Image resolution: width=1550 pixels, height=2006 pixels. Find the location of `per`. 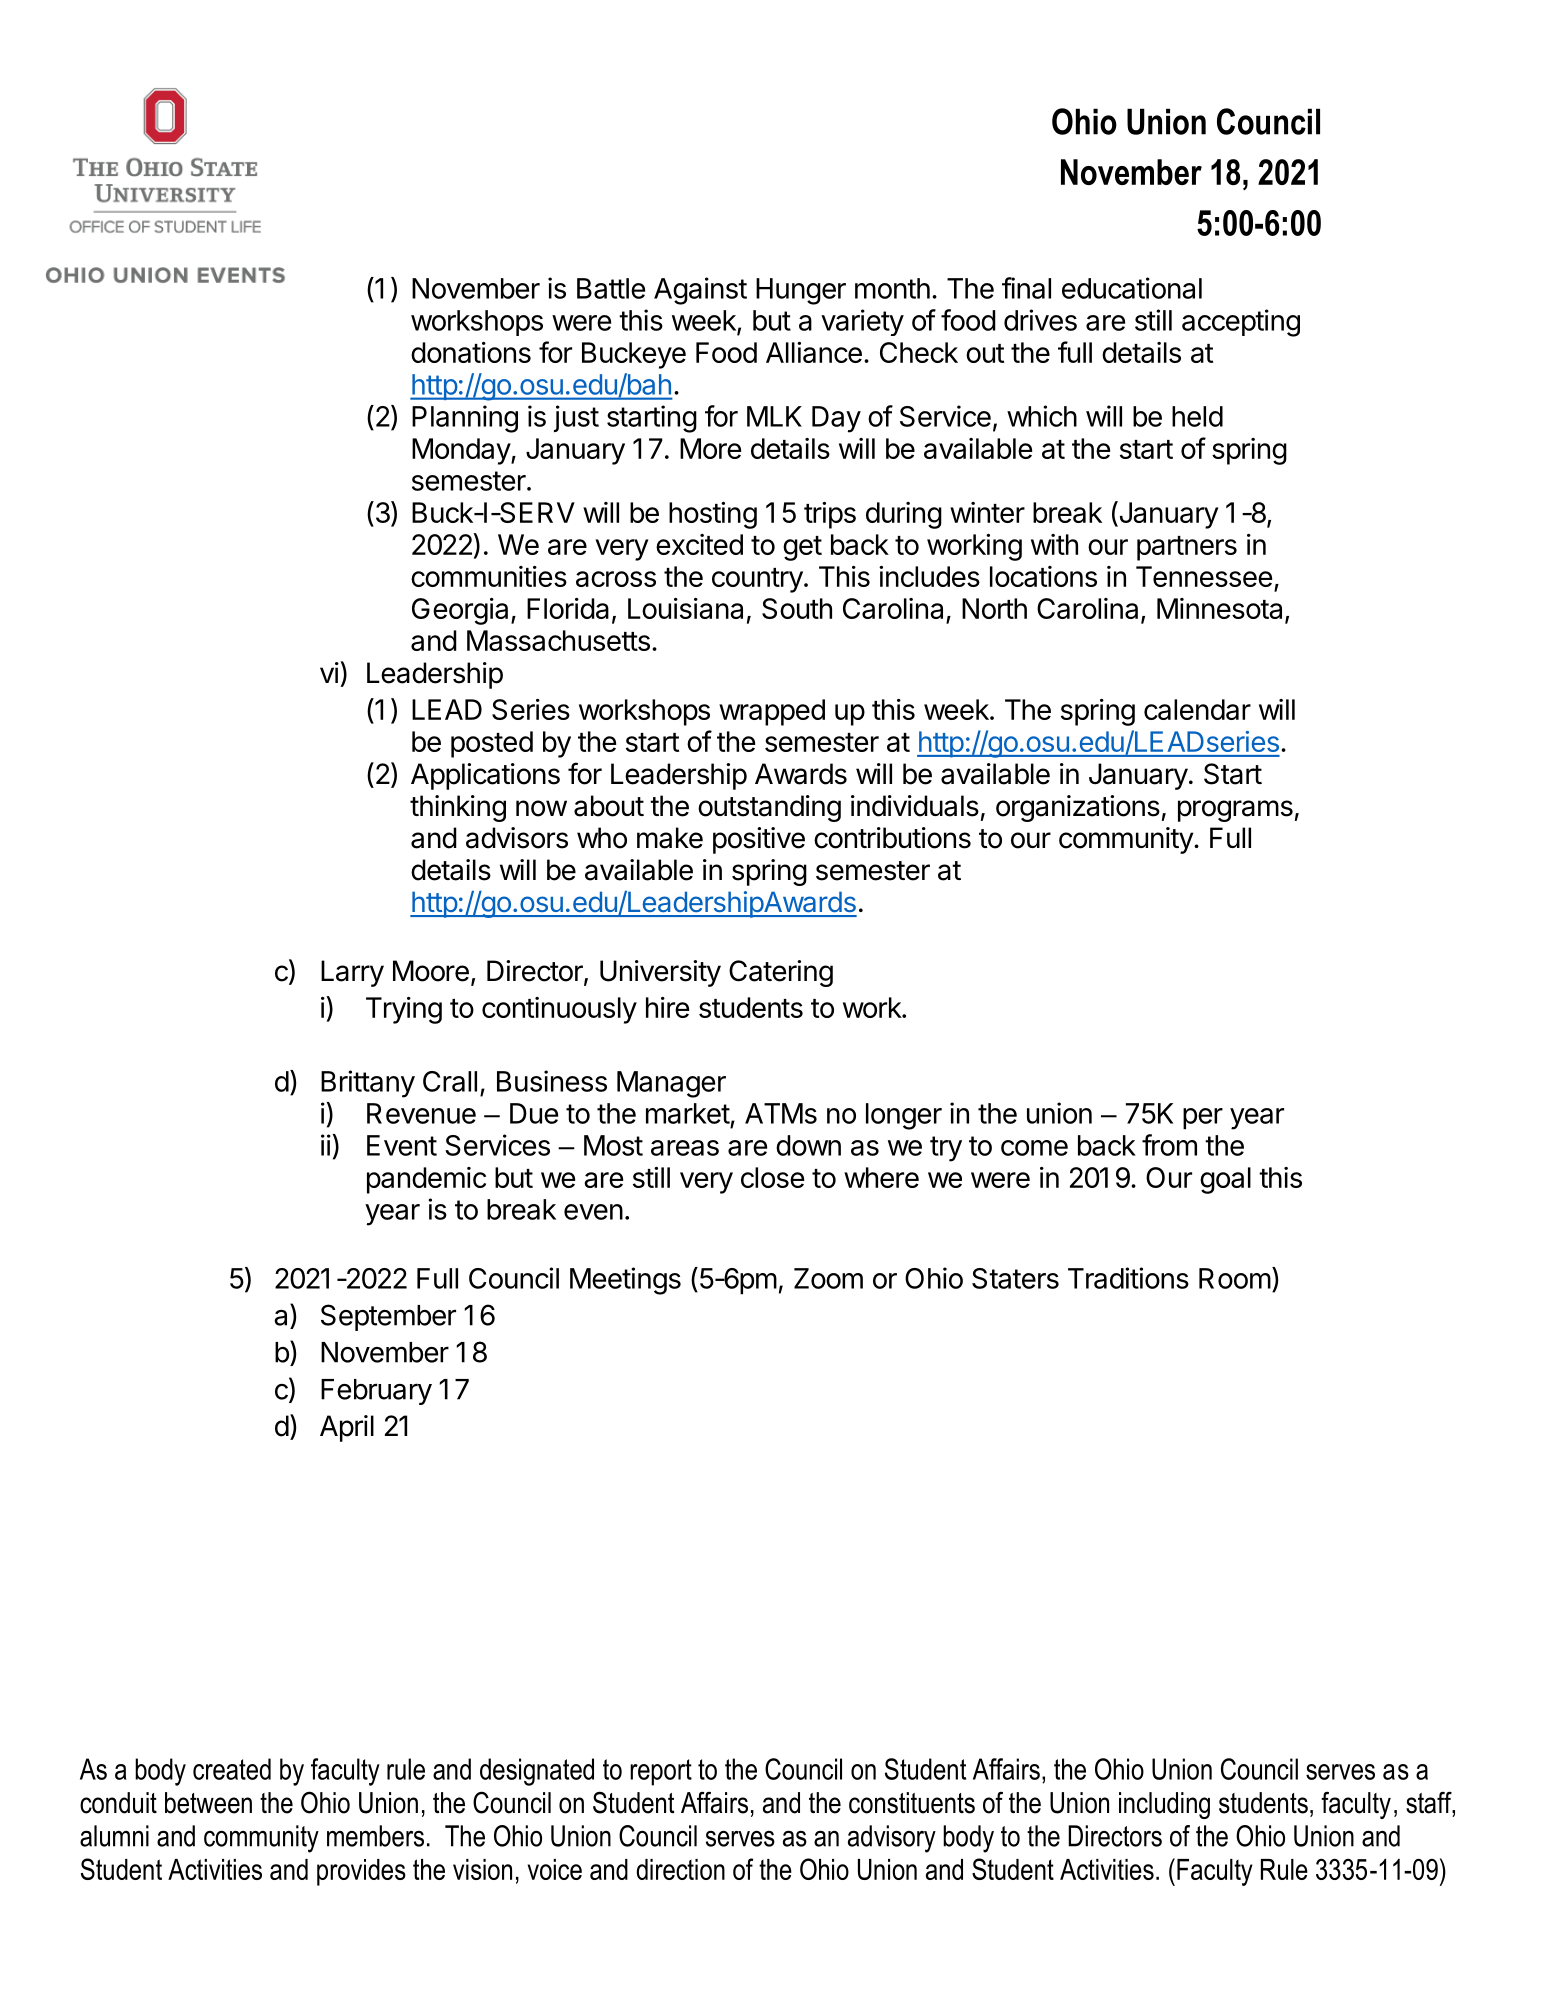

per is located at coordinates (1203, 1119).
